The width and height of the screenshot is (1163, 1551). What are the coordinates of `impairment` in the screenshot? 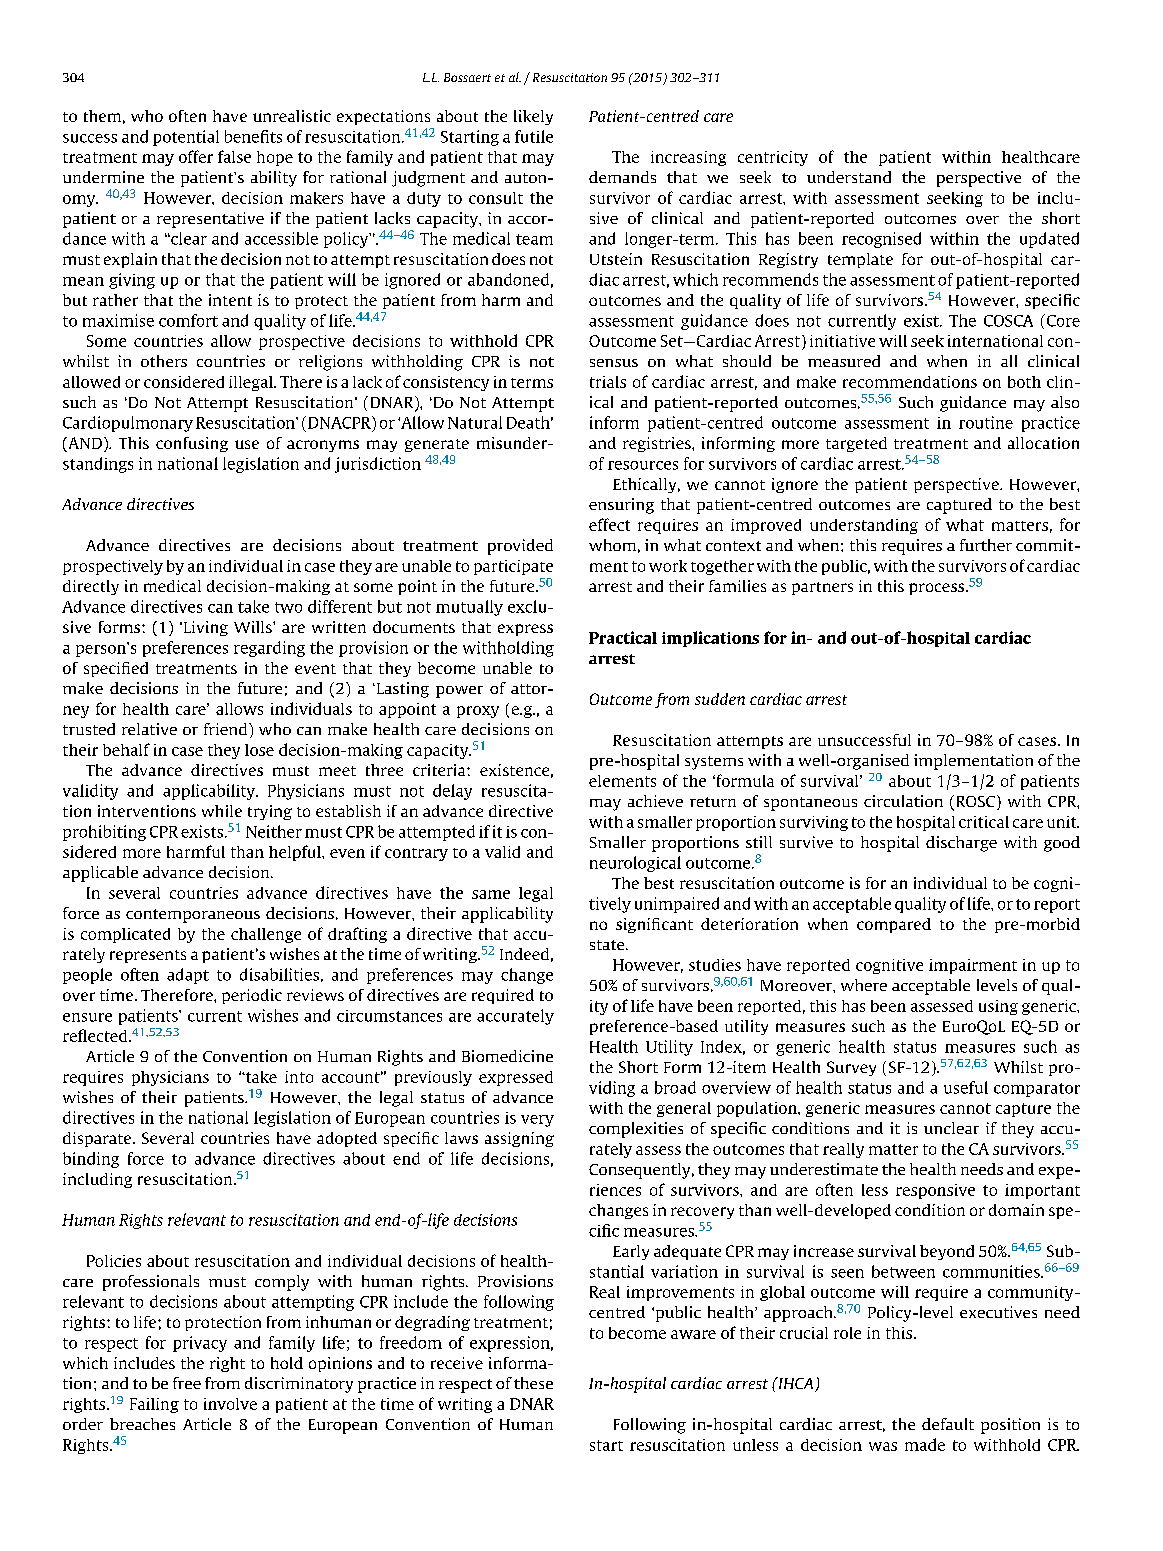 It's located at (973, 966).
